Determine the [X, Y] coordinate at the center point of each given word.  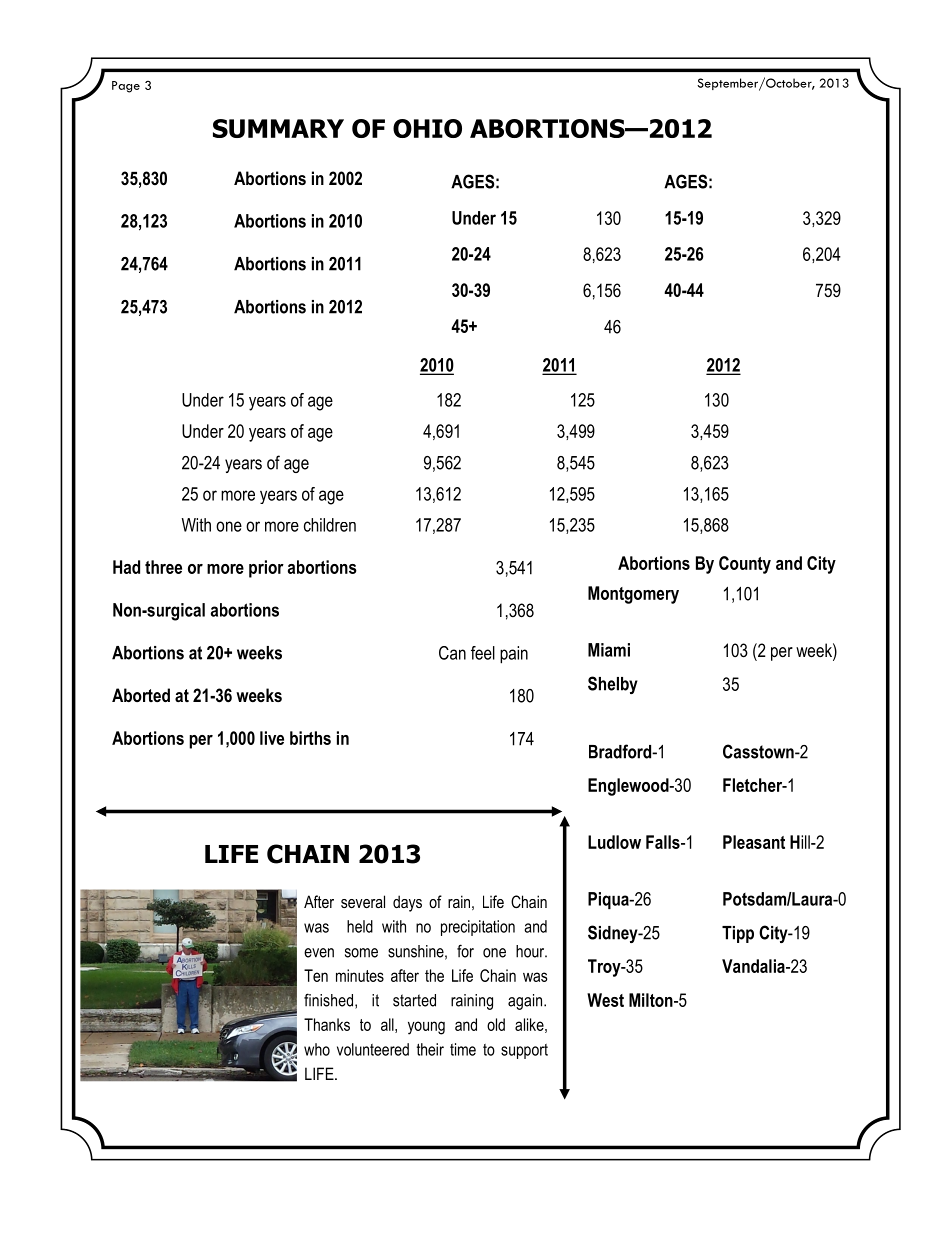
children [330, 525]
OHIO [427, 128]
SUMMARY [278, 128]
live [272, 738]
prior [266, 569]
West [605, 1000]
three [163, 567]
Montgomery [633, 595]
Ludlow [614, 842]
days [407, 903]
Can [452, 653]
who [317, 1049]
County [745, 565]
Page [126, 87]
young [426, 1028]
